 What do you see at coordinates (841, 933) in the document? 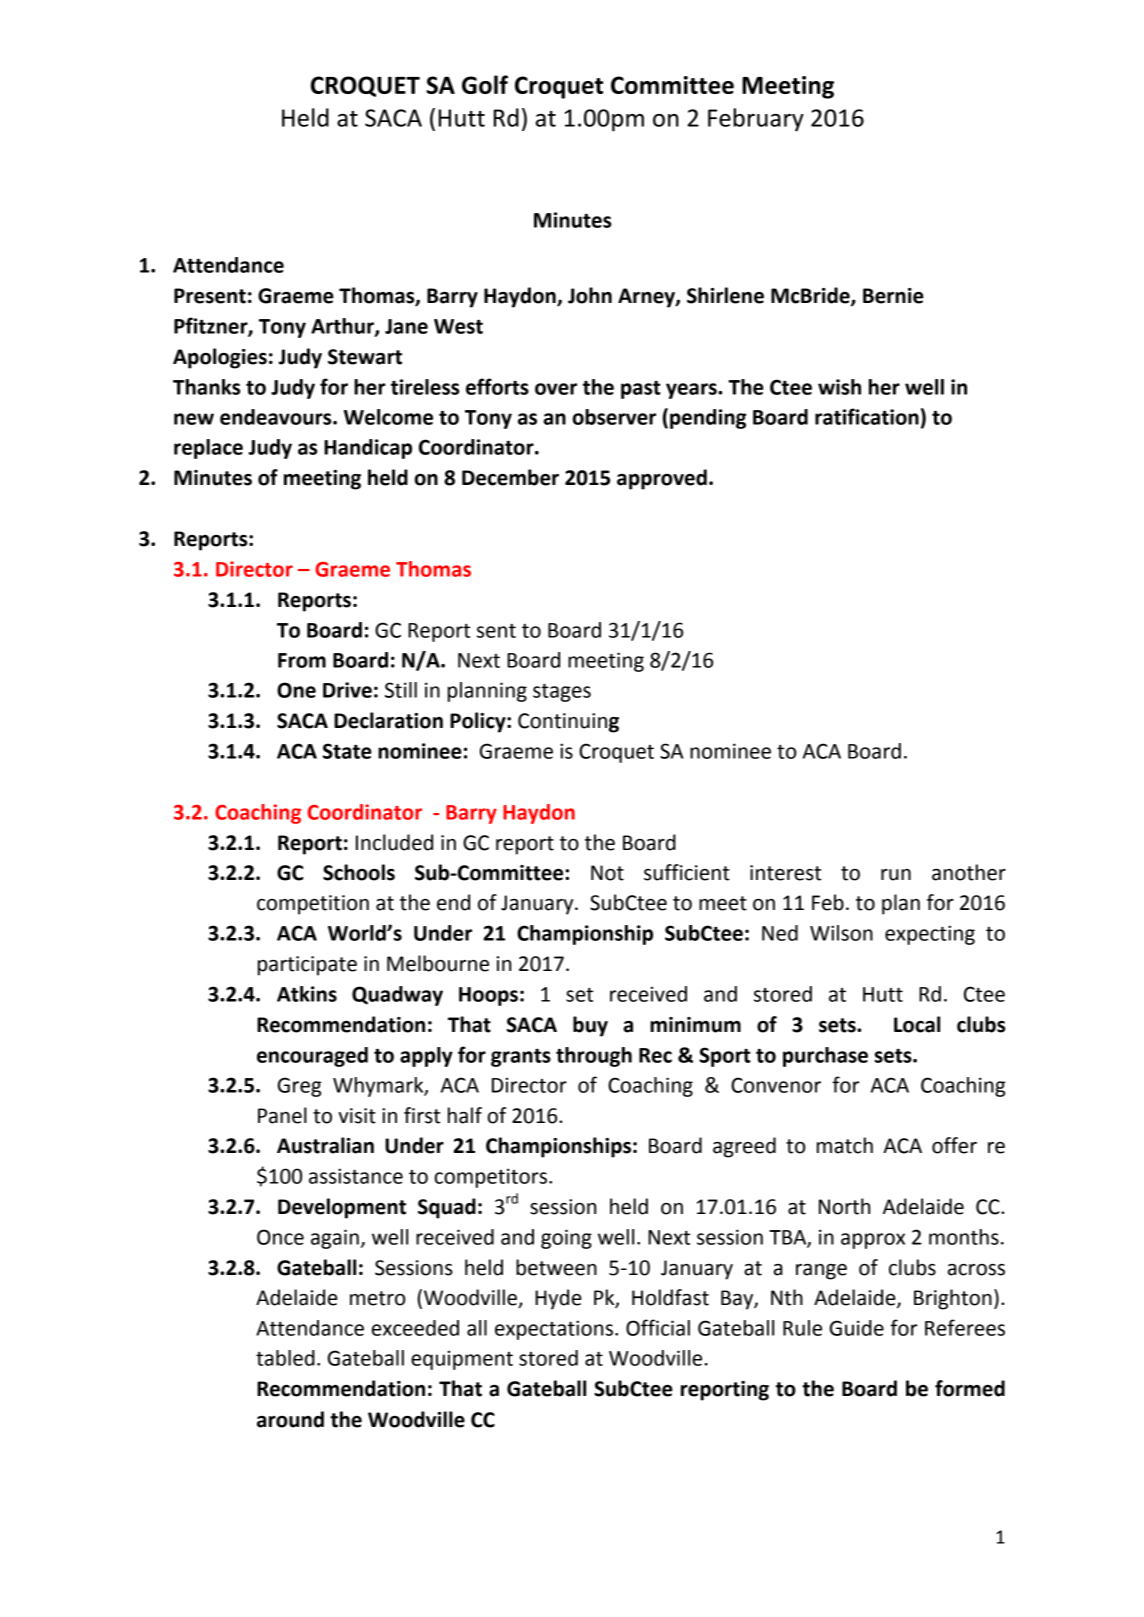
I see `Wilson` at bounding box center [841, 933].
